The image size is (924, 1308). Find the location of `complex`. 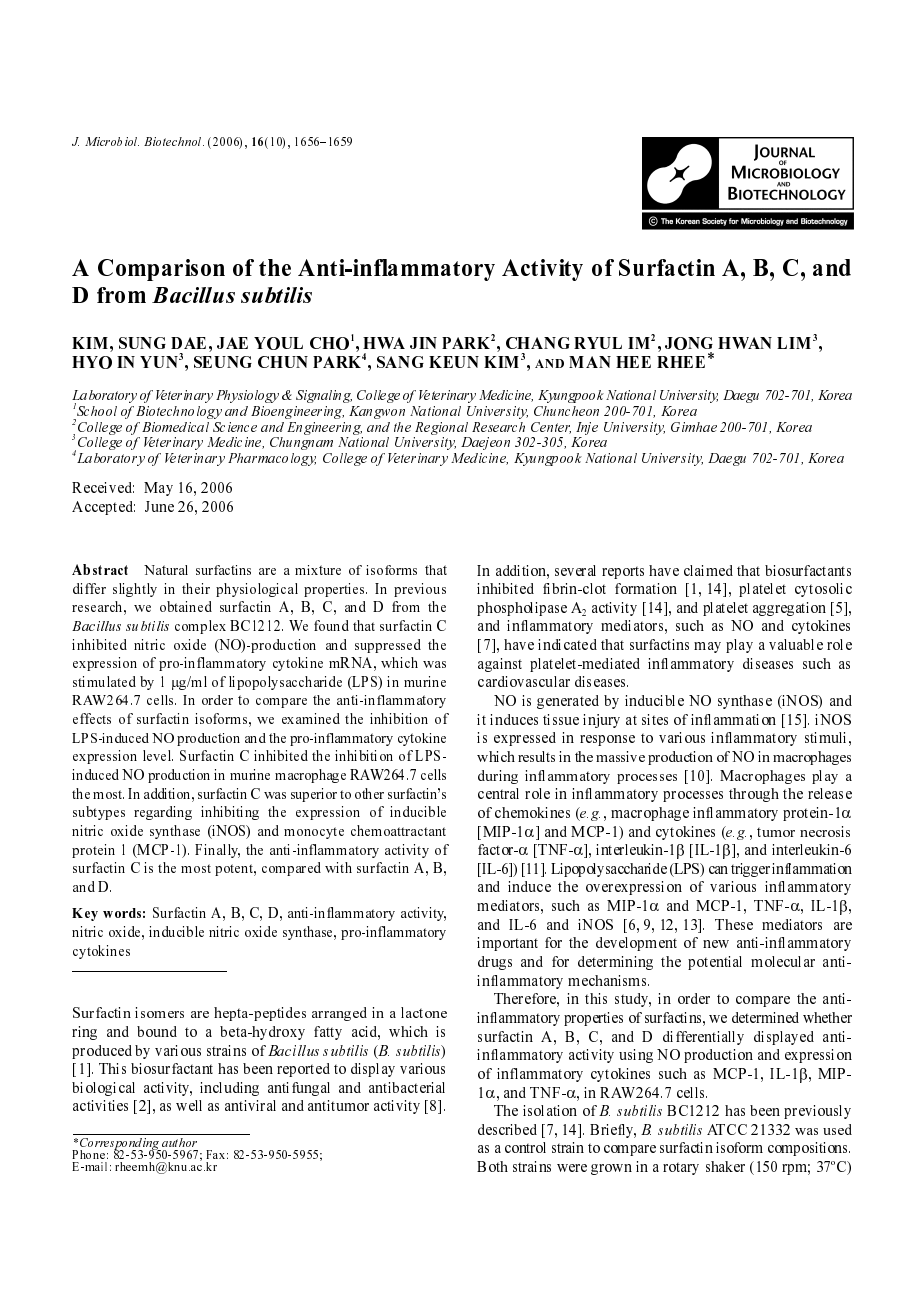

complex is located at coordinates (200, 627).
